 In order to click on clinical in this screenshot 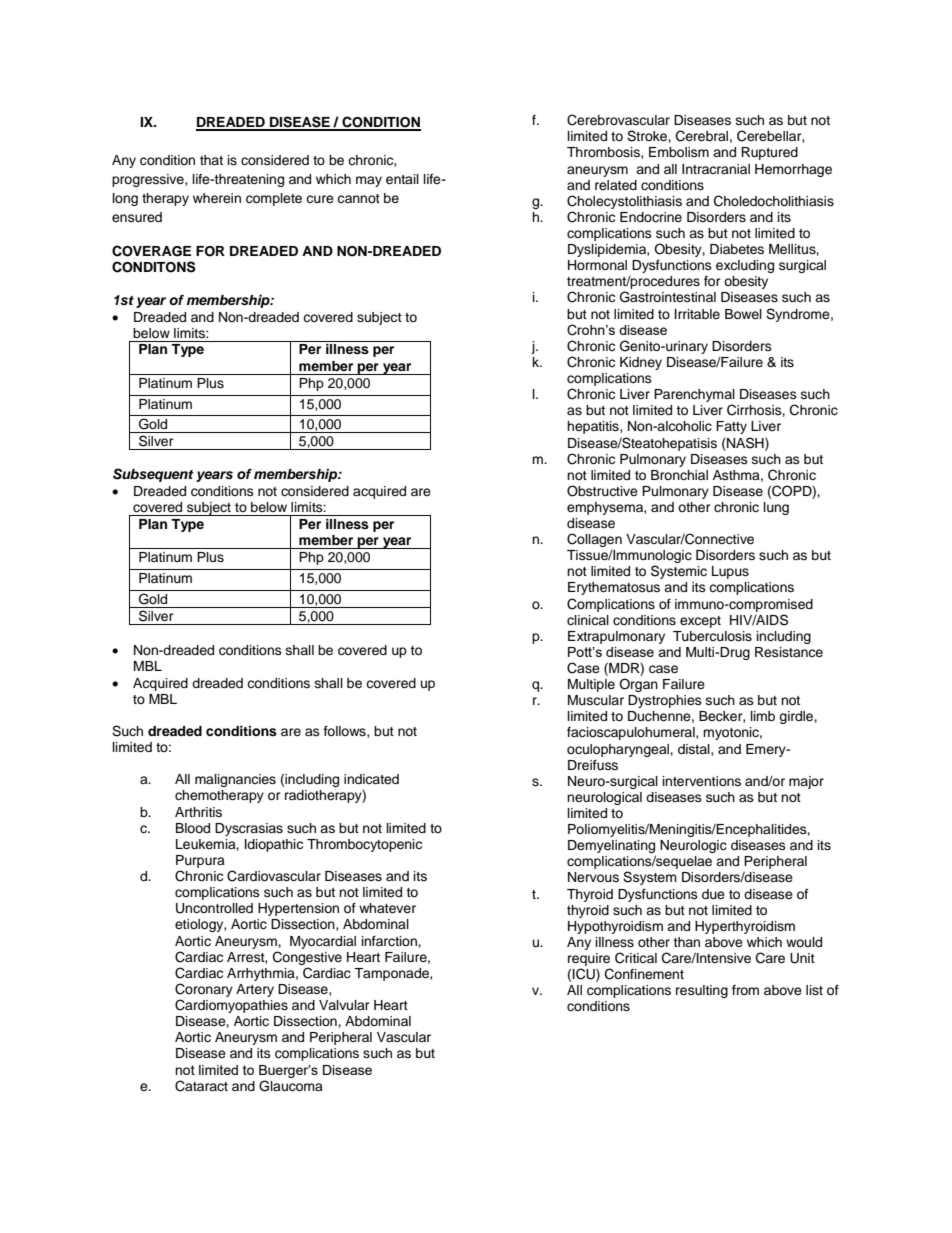, I will do `click(588, 620)`.
